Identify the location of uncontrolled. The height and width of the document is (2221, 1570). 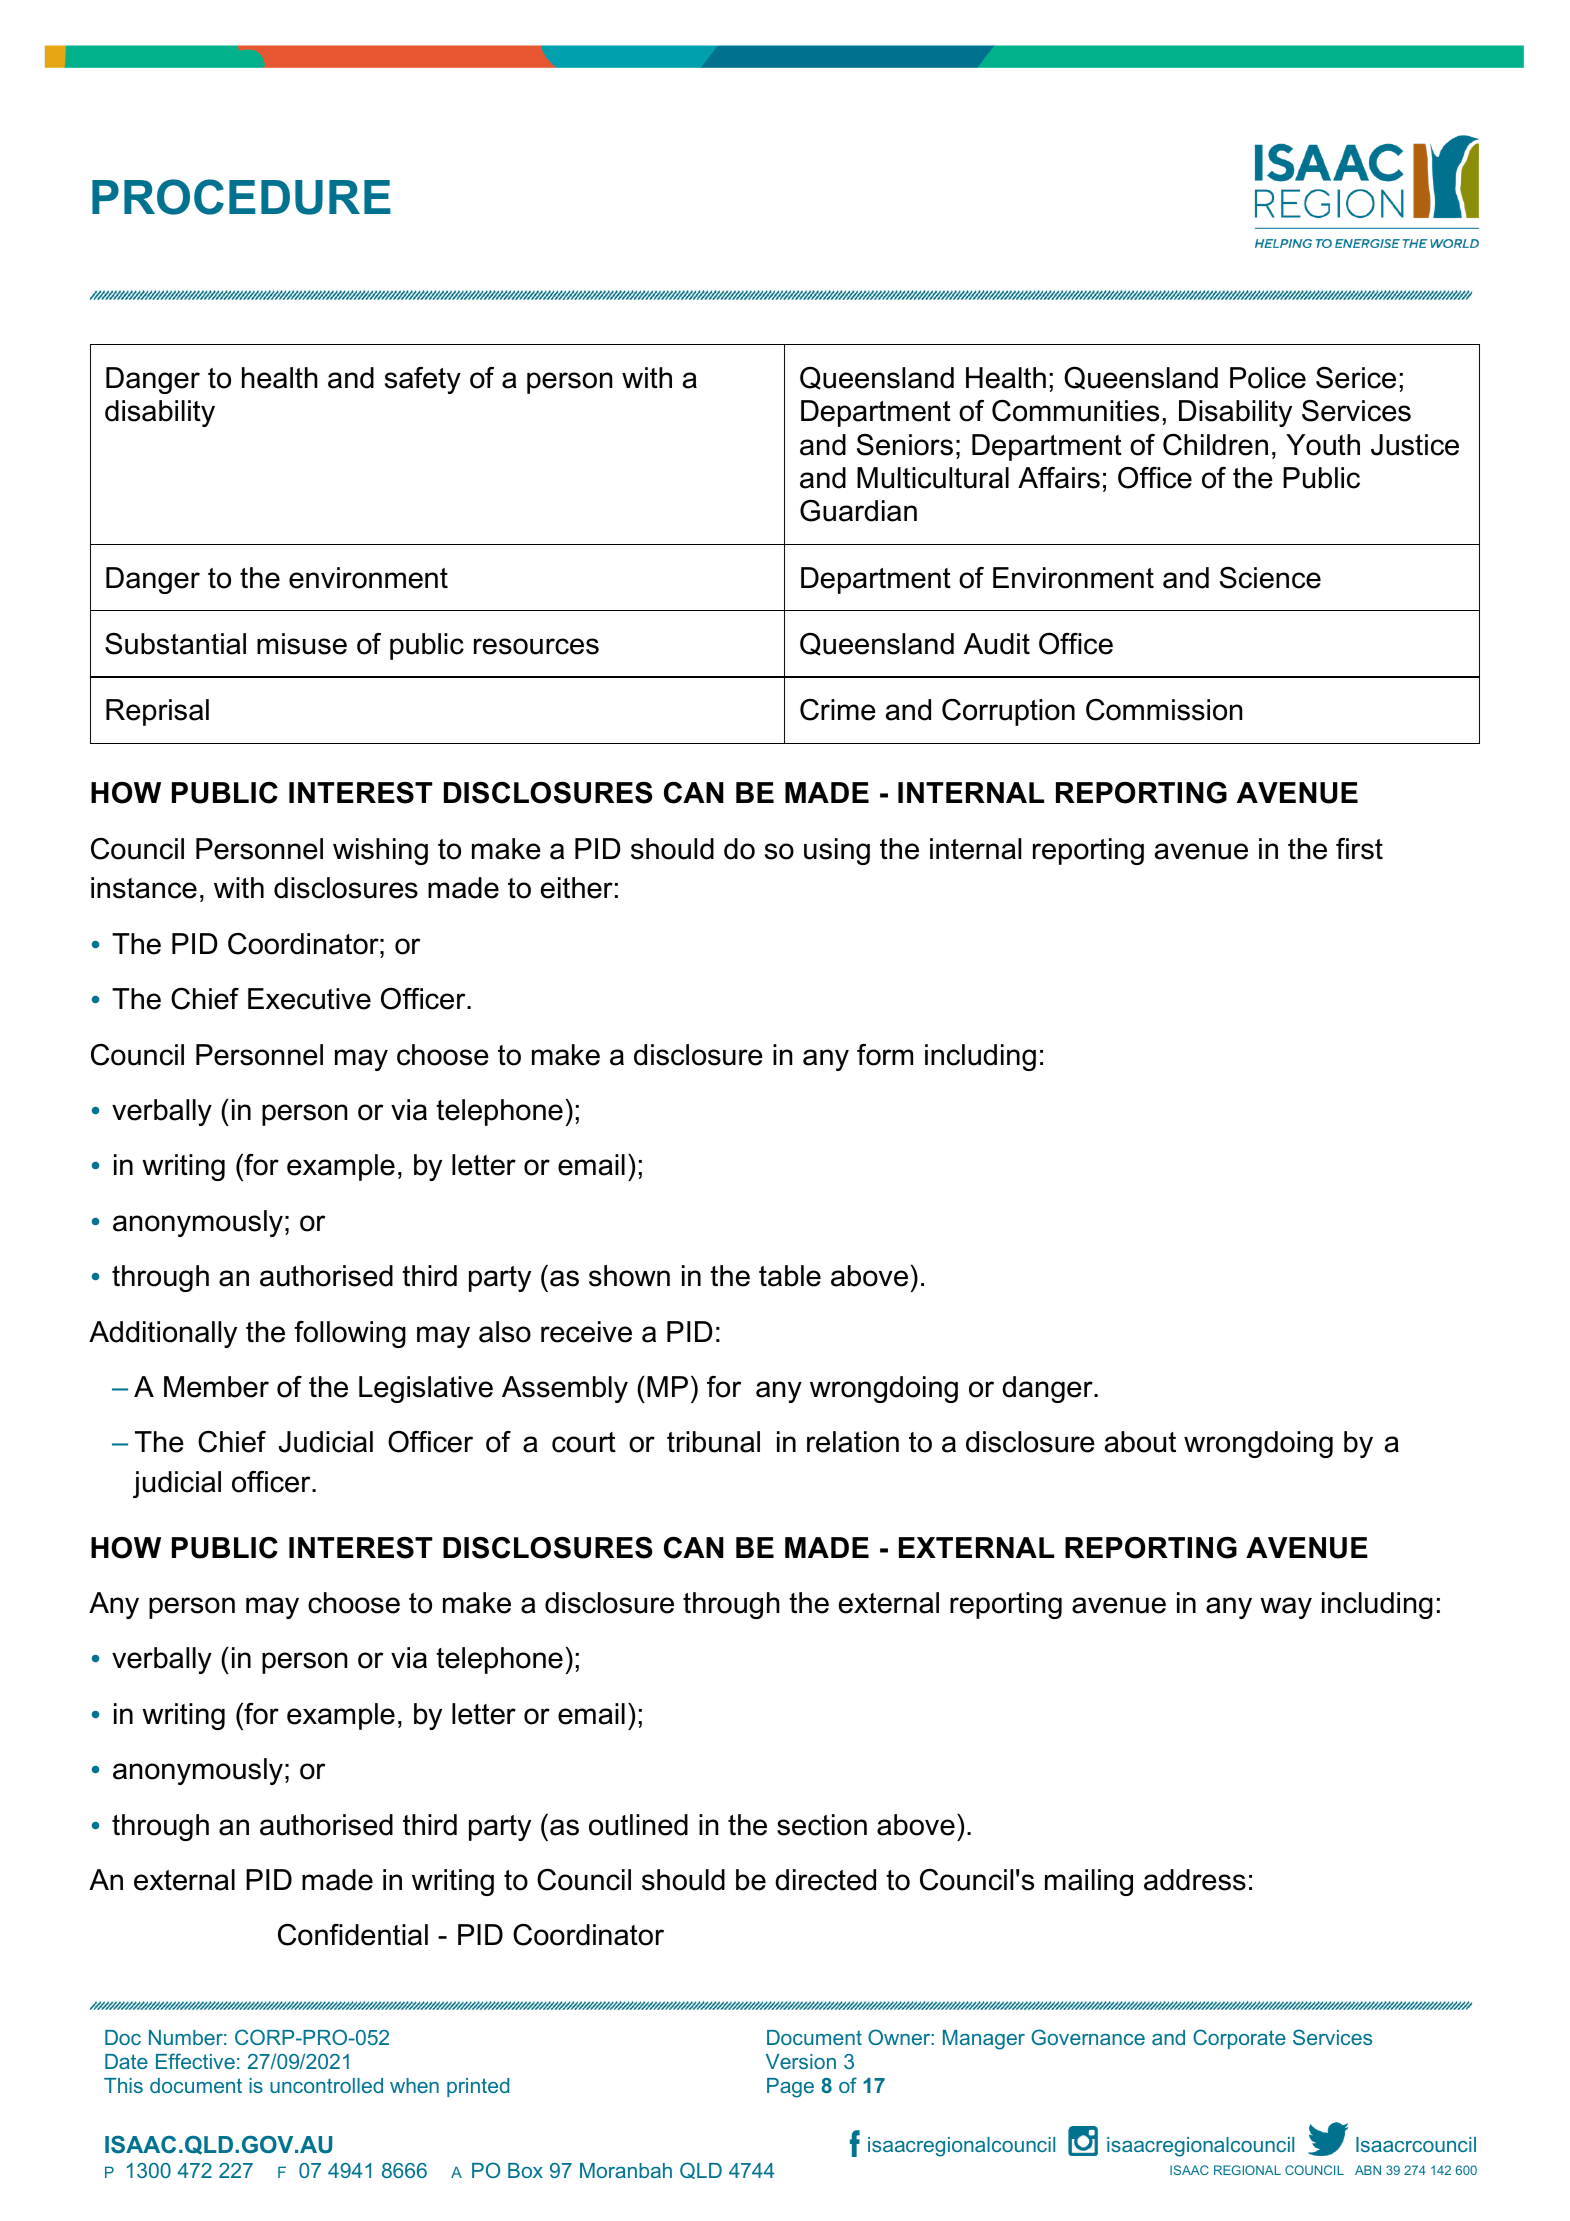
(326, 2085).
